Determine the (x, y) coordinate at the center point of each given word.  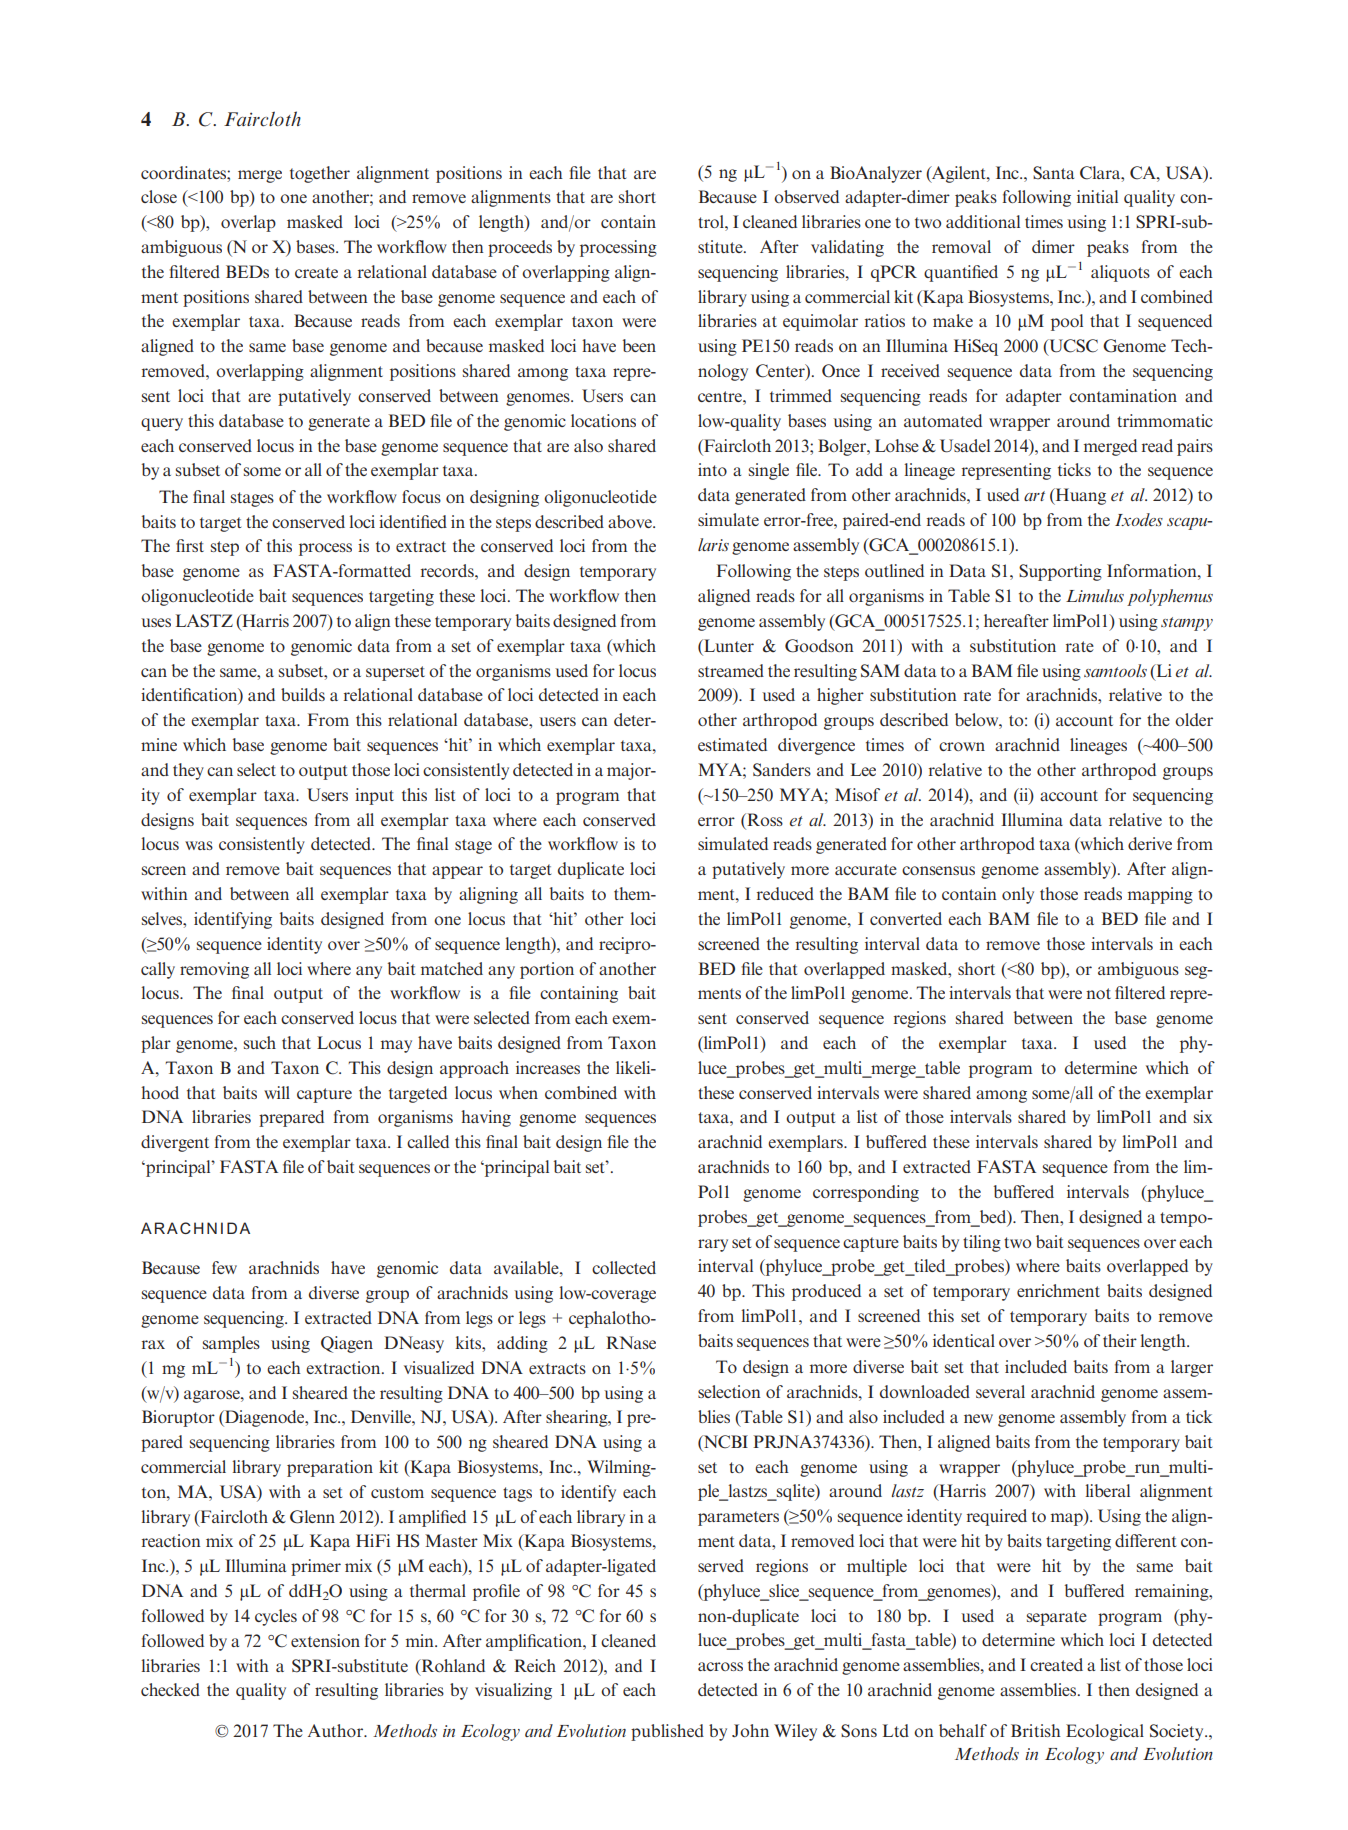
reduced (785, 893)
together (320, 174)
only (1018, 895)
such (260, 1042)
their (1120, 1340)
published (667, 1732)
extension (325, 1640)
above (631, 521)
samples (231, 1344)
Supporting (1060, 572)
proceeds (520, 248)
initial (1097, 196)
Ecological (1105, 1732)
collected (624, 1267)
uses (156, 622)
